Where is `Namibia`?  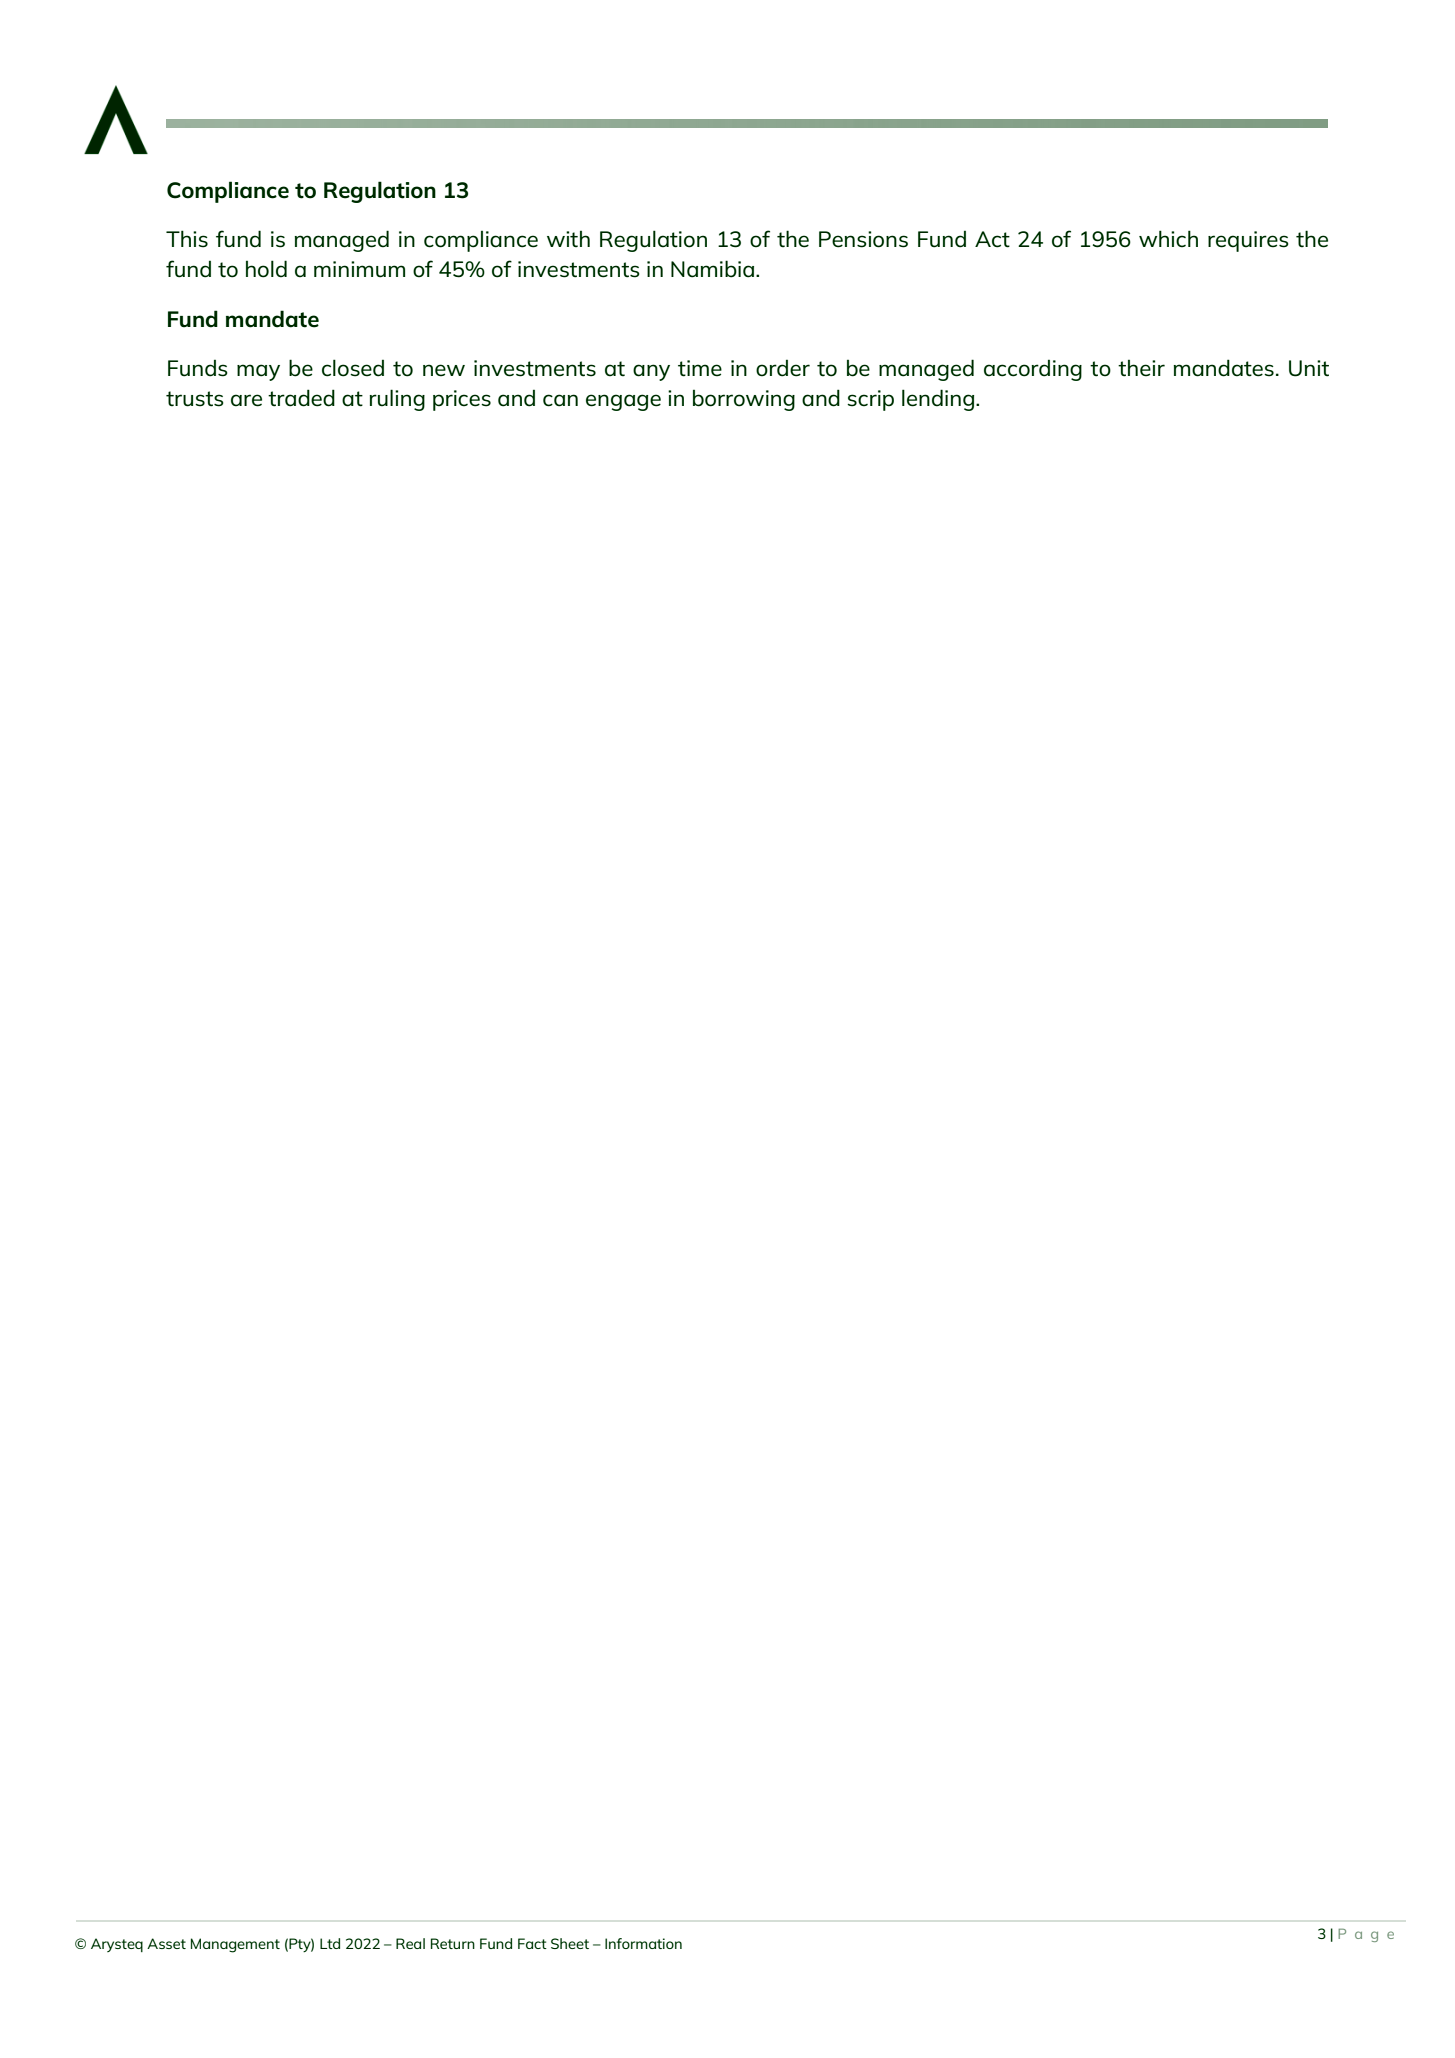 Namibia is located at coordinates (714, 269).
